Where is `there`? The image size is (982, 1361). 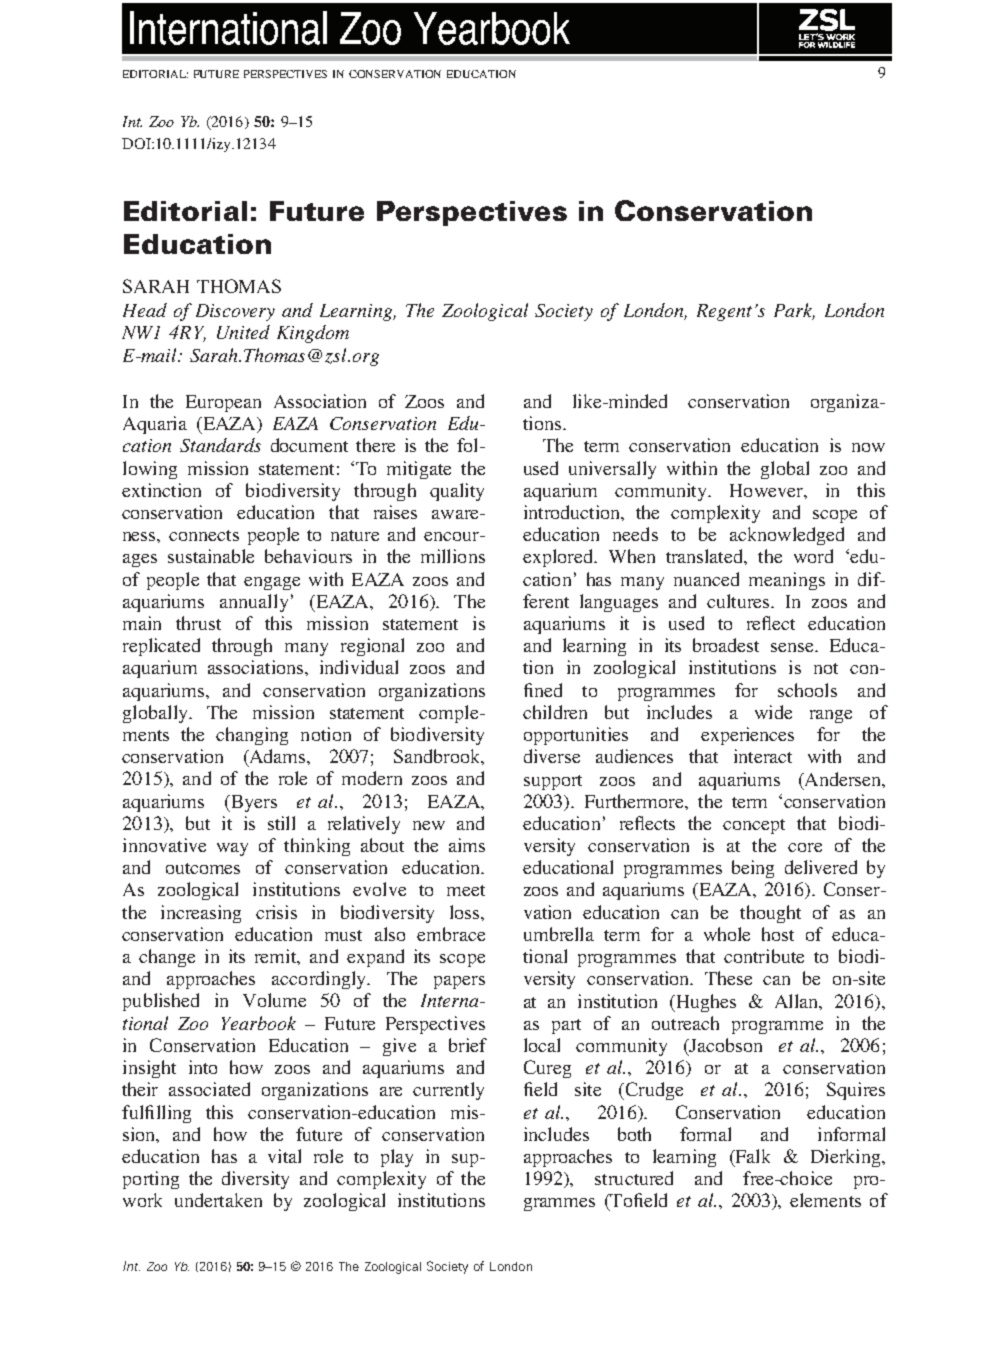
there is located at coordinates (375, 445).
